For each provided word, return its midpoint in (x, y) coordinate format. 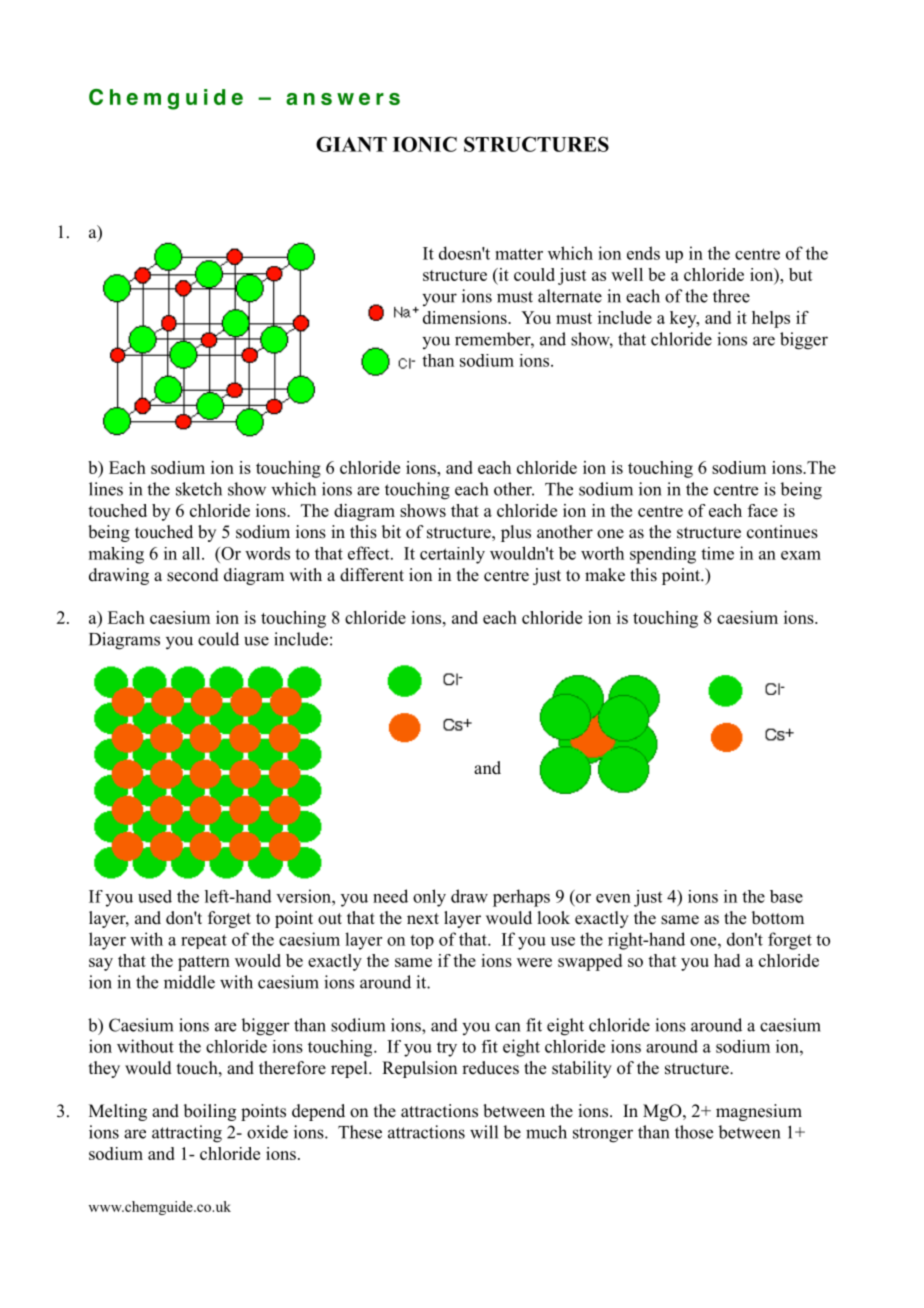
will (484, 1132)
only (429, 898)
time (717, 553)
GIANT (351, 144)
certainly (452, 555)
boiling (210, 1112)
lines (106, 489)
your (439, 299)
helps (771, 319)
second (193, 575)
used (155, 896)
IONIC (425, 144)
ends (643, 253)
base (786, 896)
